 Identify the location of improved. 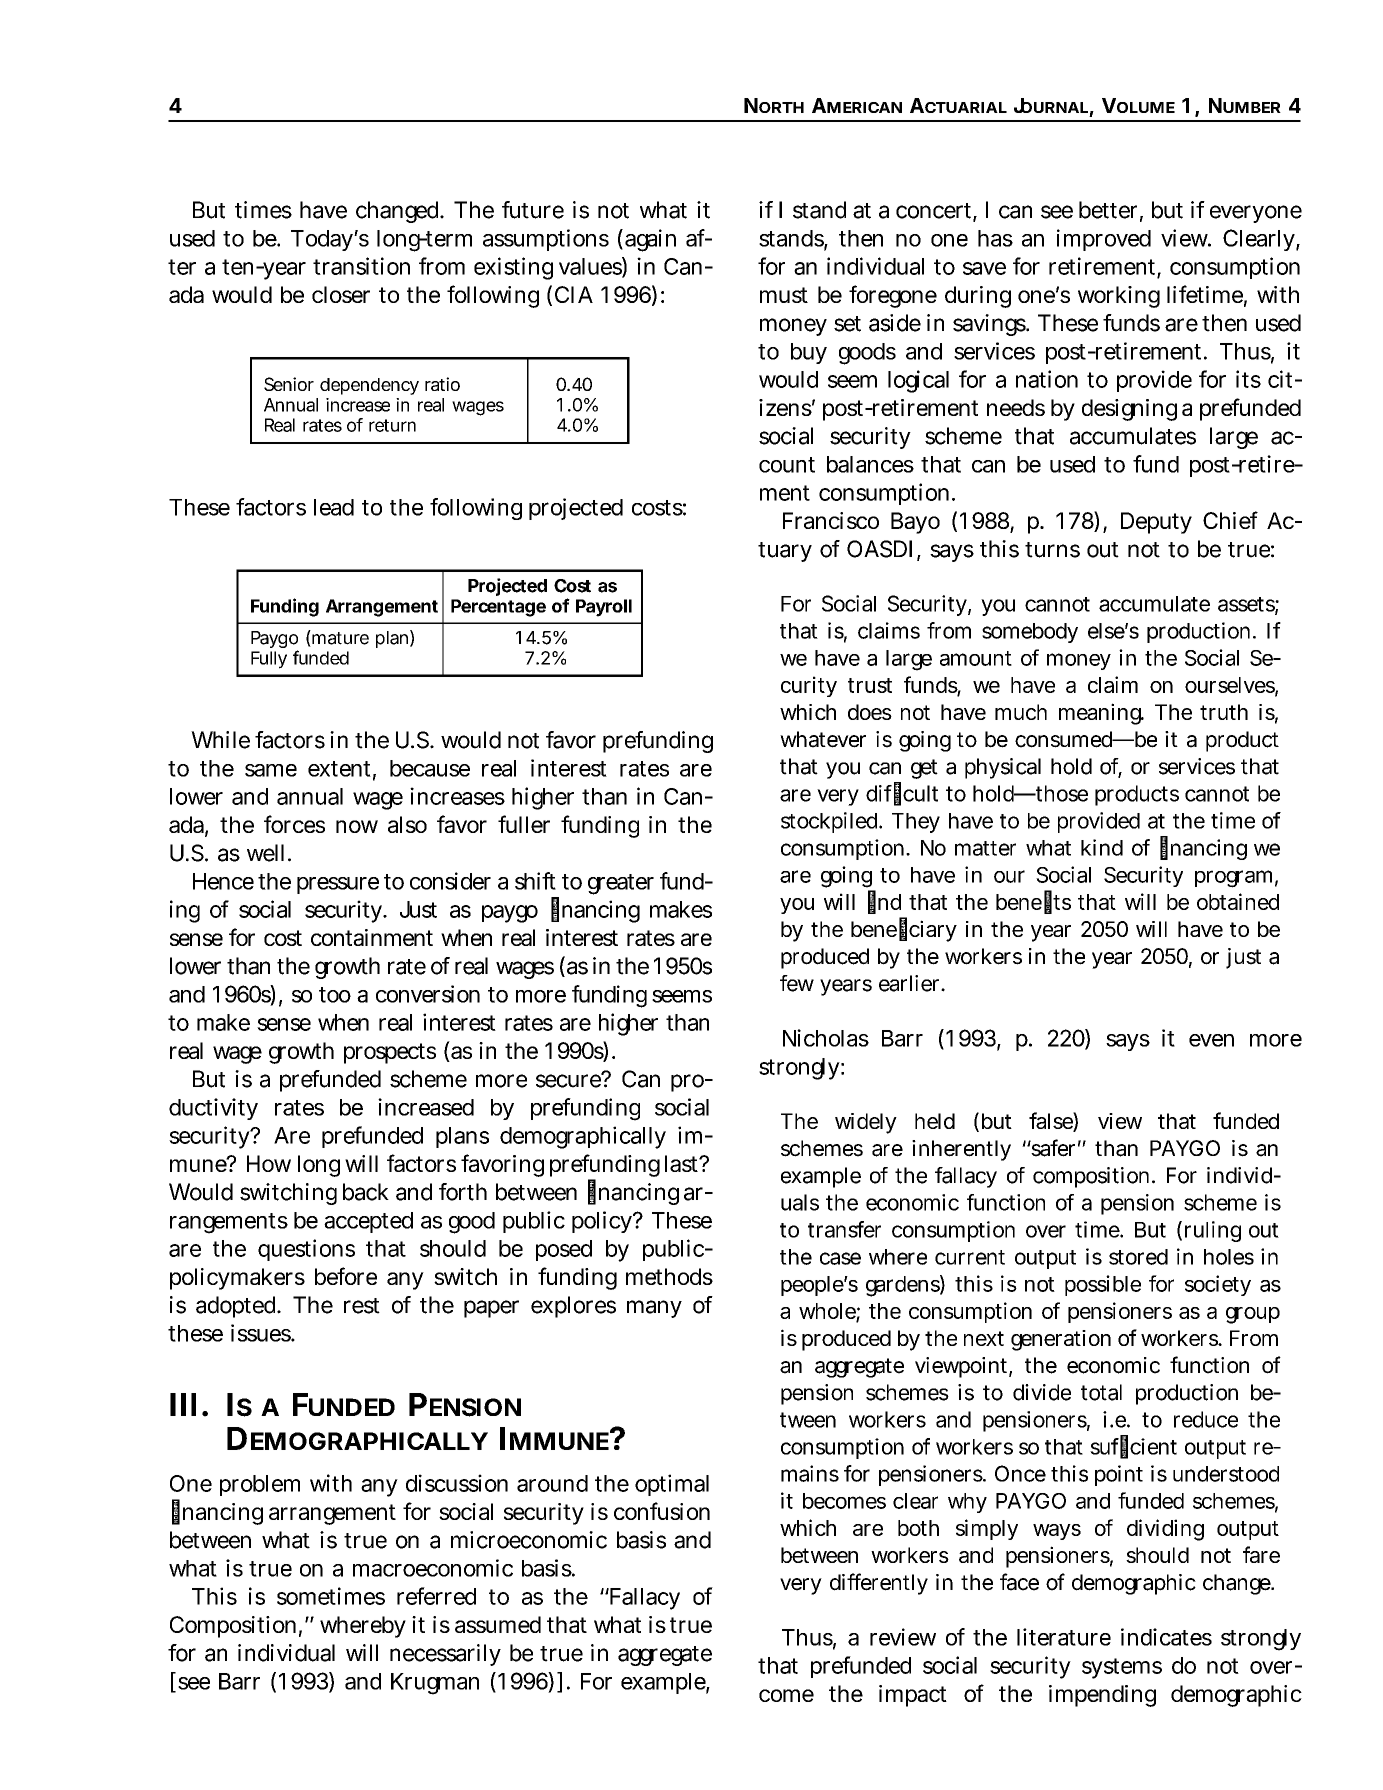
(1104, 240).
